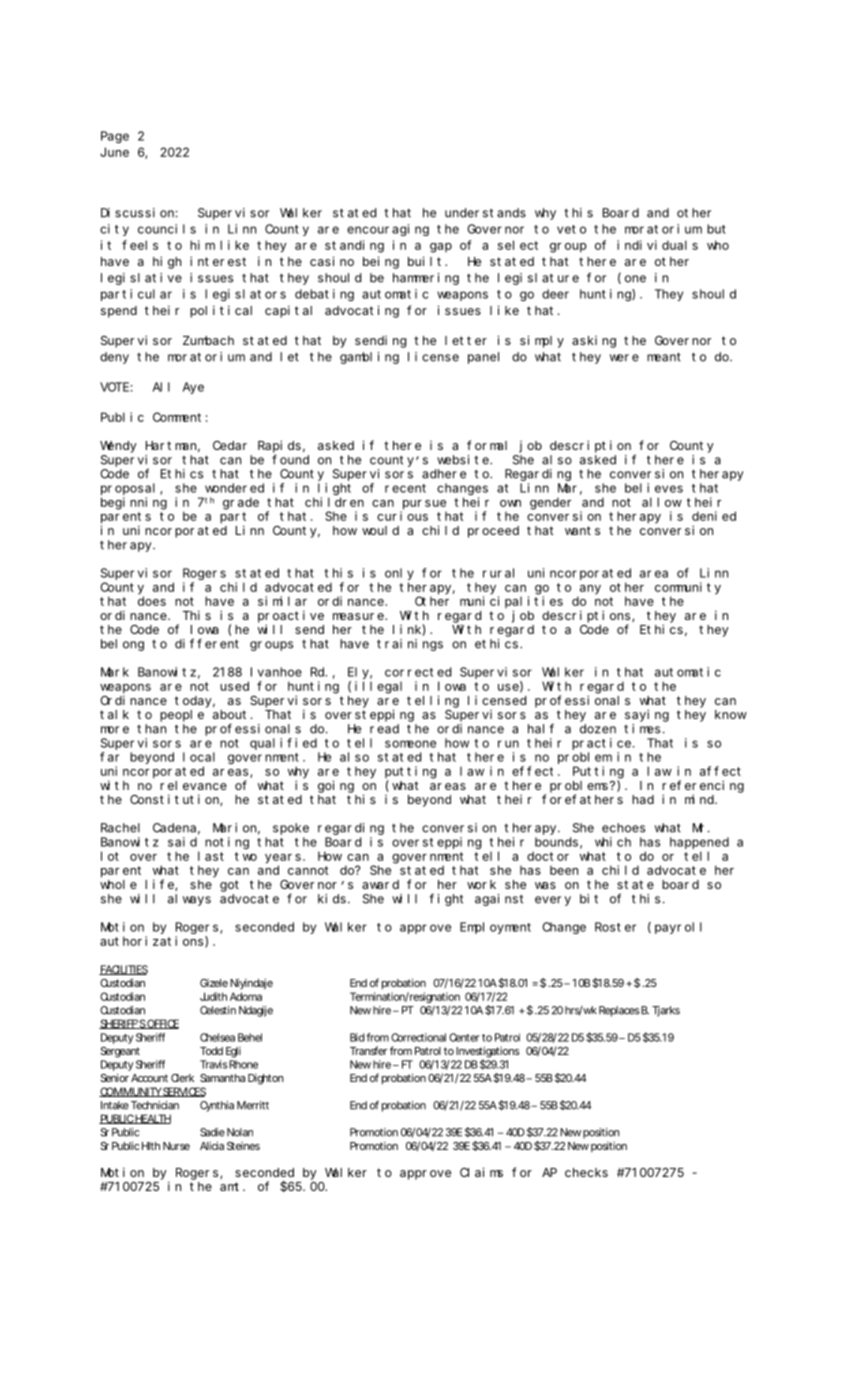 The width and height of the screenshot is (849, 1400). Describe the element at coordinates (481, 1172) in the screenshot. I see `Claims` at that location.
